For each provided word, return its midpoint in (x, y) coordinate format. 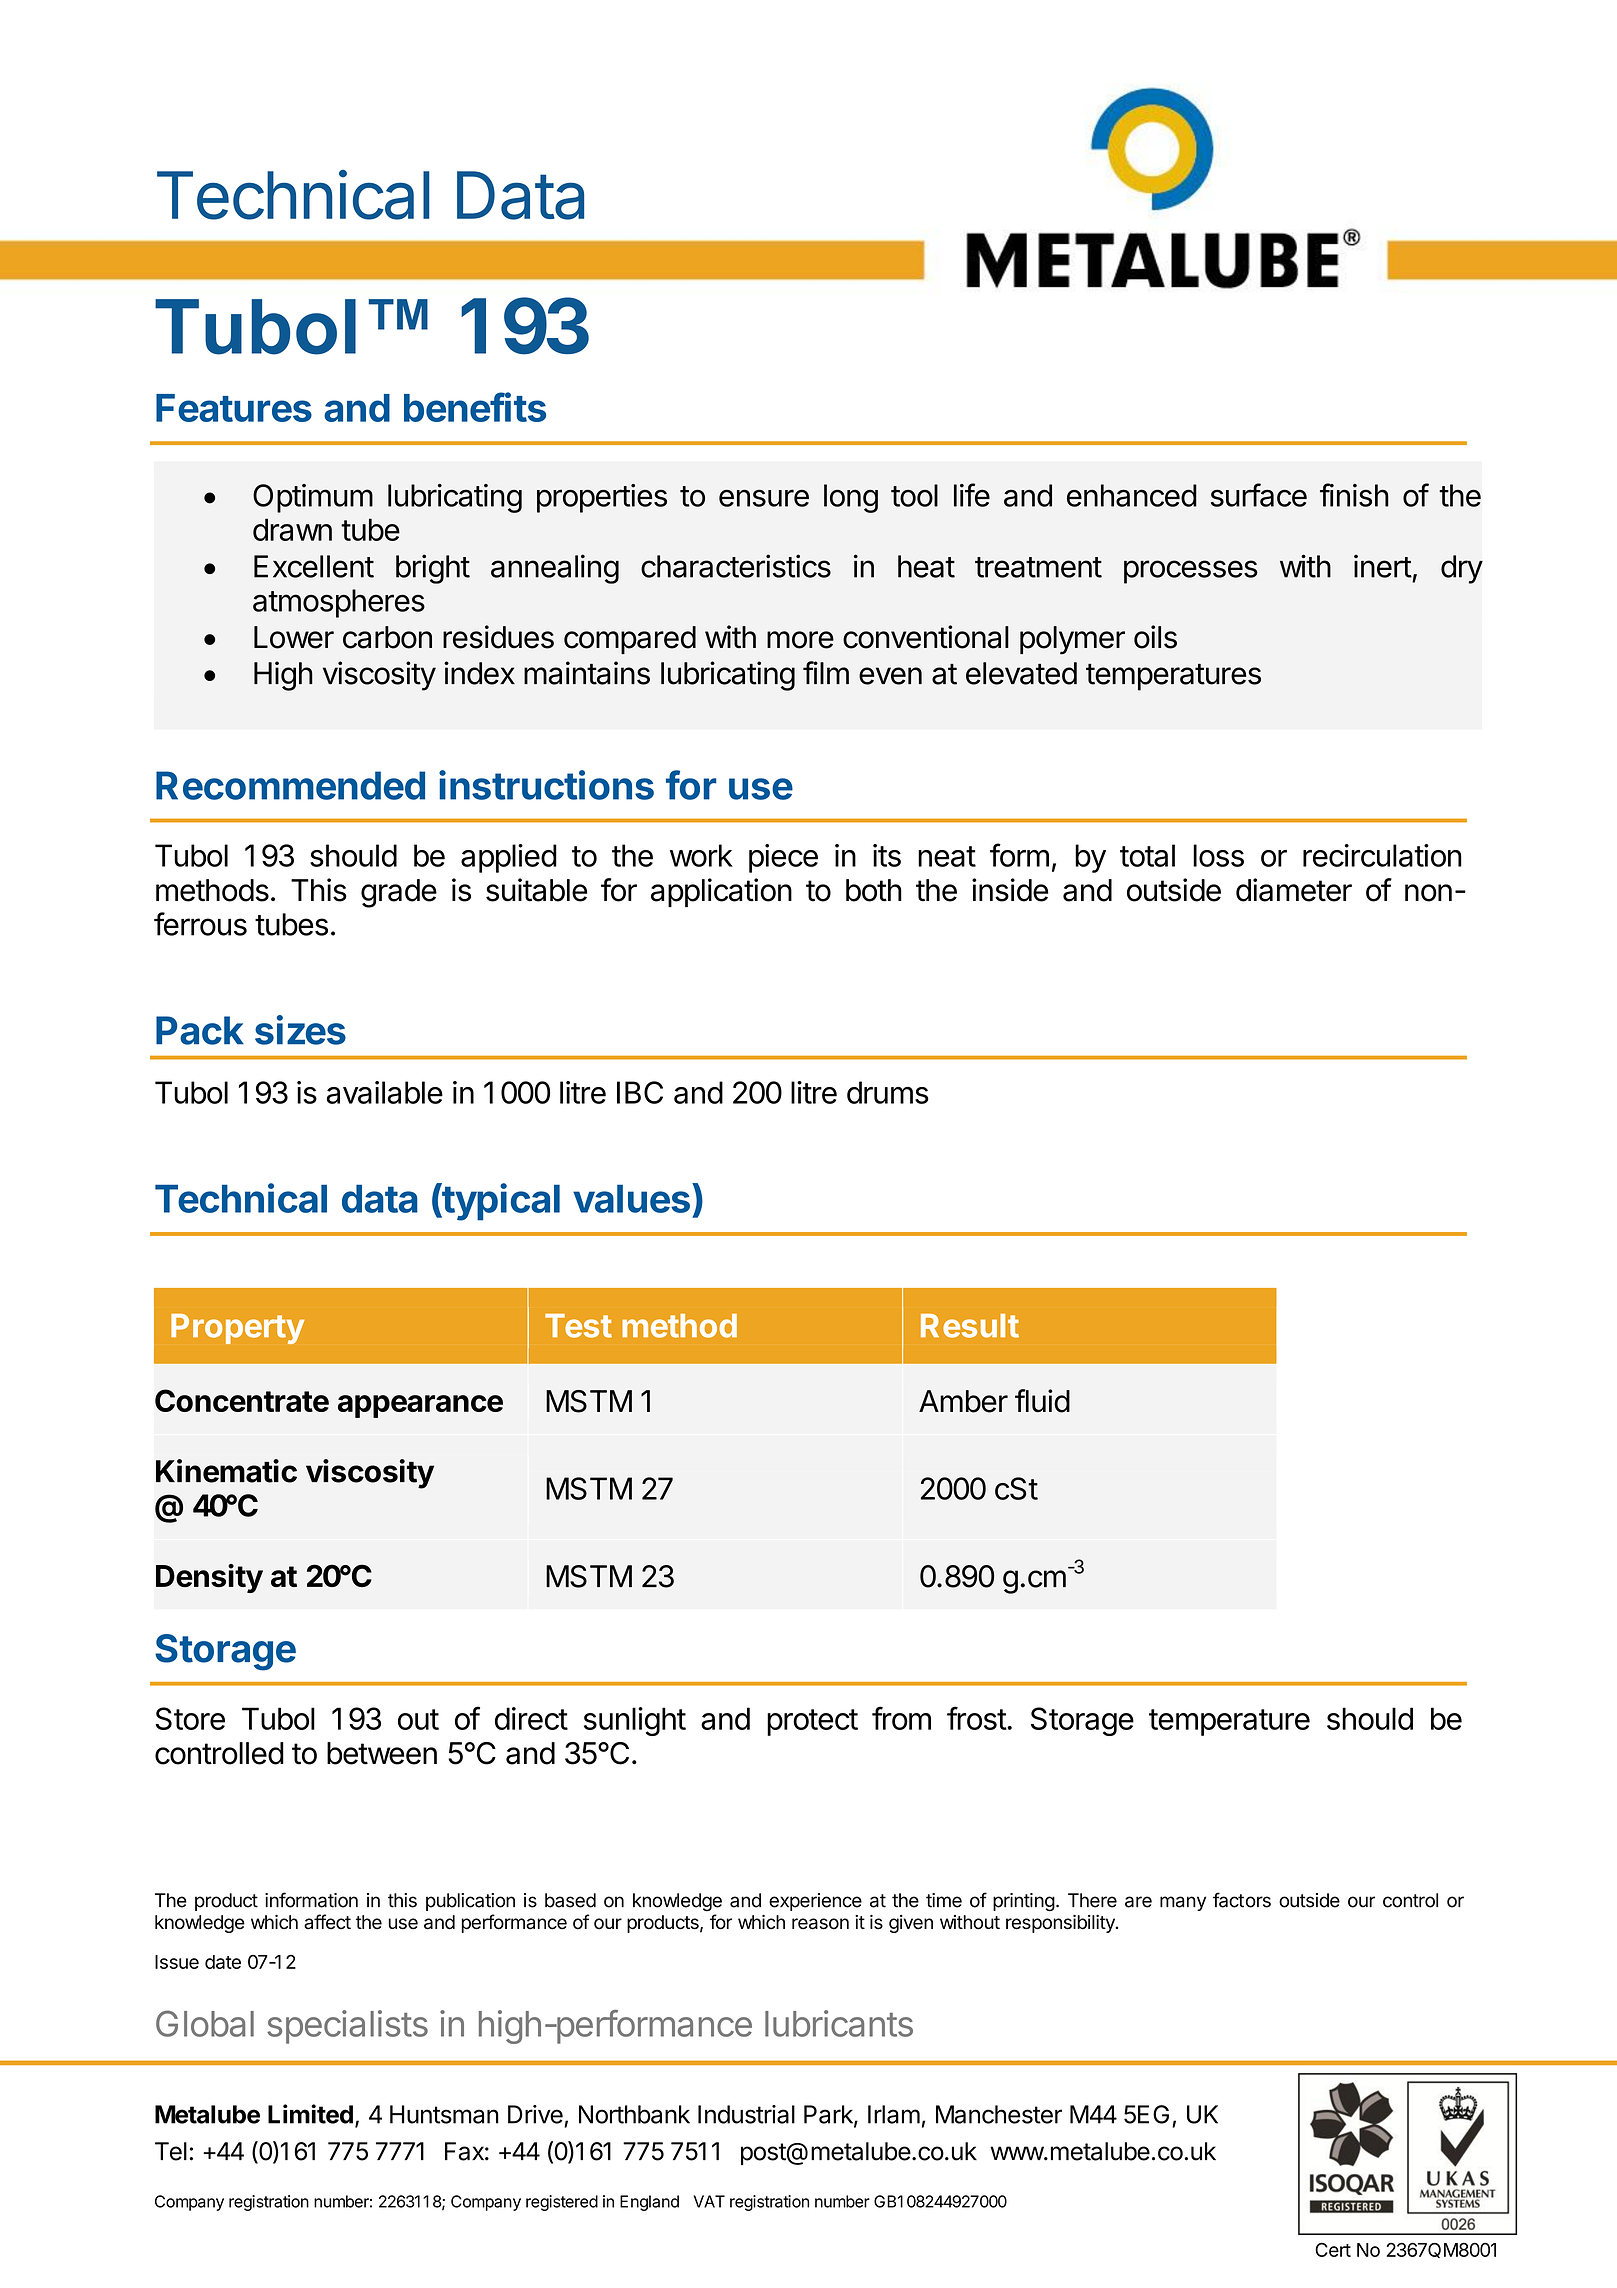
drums (888, 1092)
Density (209, 1578)
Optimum (313, 498)
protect (812, 1722)
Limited (310, 2114)
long (851, 498)
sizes (300, 1030)
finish (1354, 495)
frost (977, 1718)
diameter (1294, 890)
